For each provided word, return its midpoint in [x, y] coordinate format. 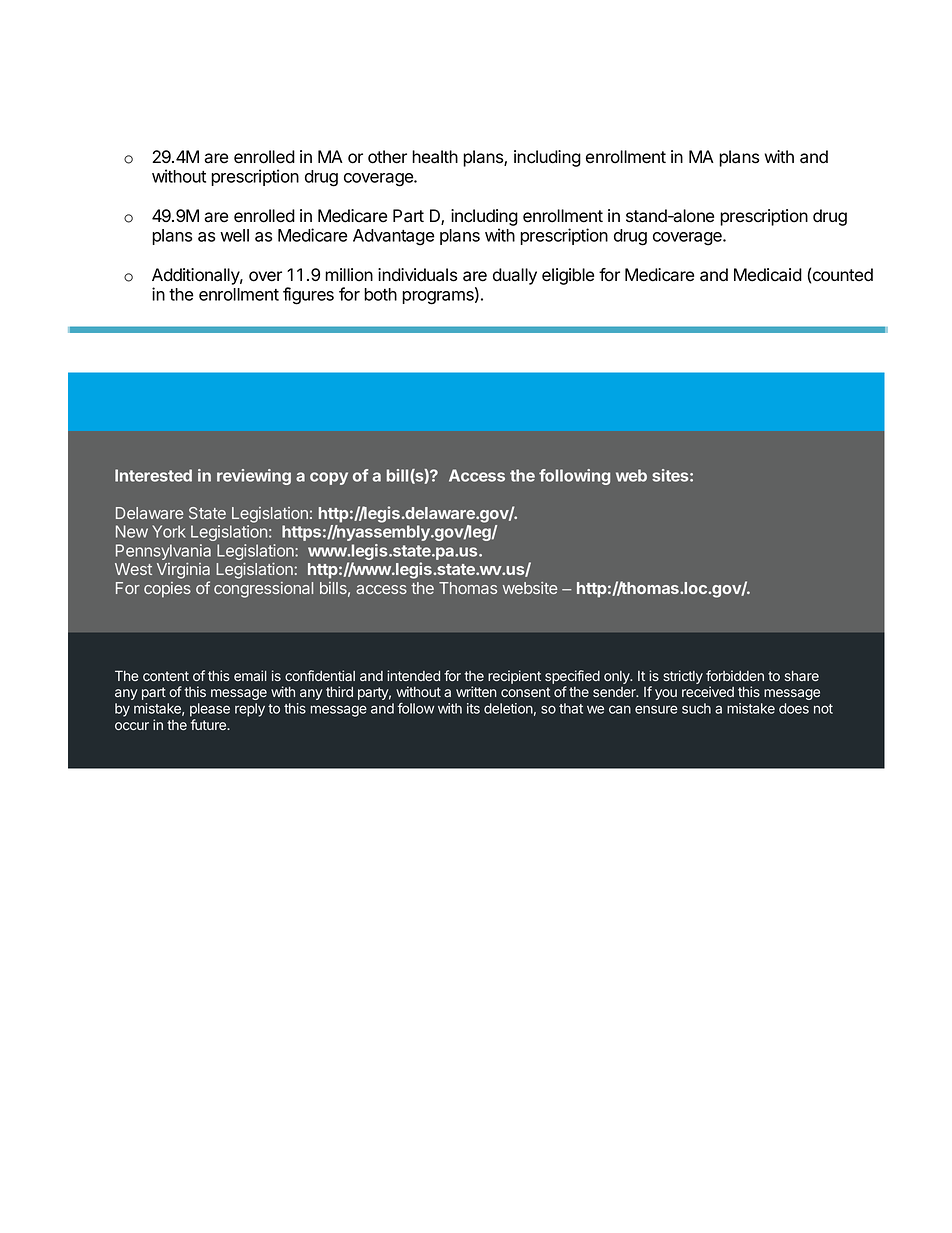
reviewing [254, 477]
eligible [568, 276]
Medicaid [768, 275]
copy [329, 478]
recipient [514, 677]
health [435, 157]
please [210, 710]
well [234, 235]
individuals [418, 275]
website [530, 588]
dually [515, 276]
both [380, 294]
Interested [153, 475]
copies [167, 590]
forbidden [735, 675]
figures [308, 296]
